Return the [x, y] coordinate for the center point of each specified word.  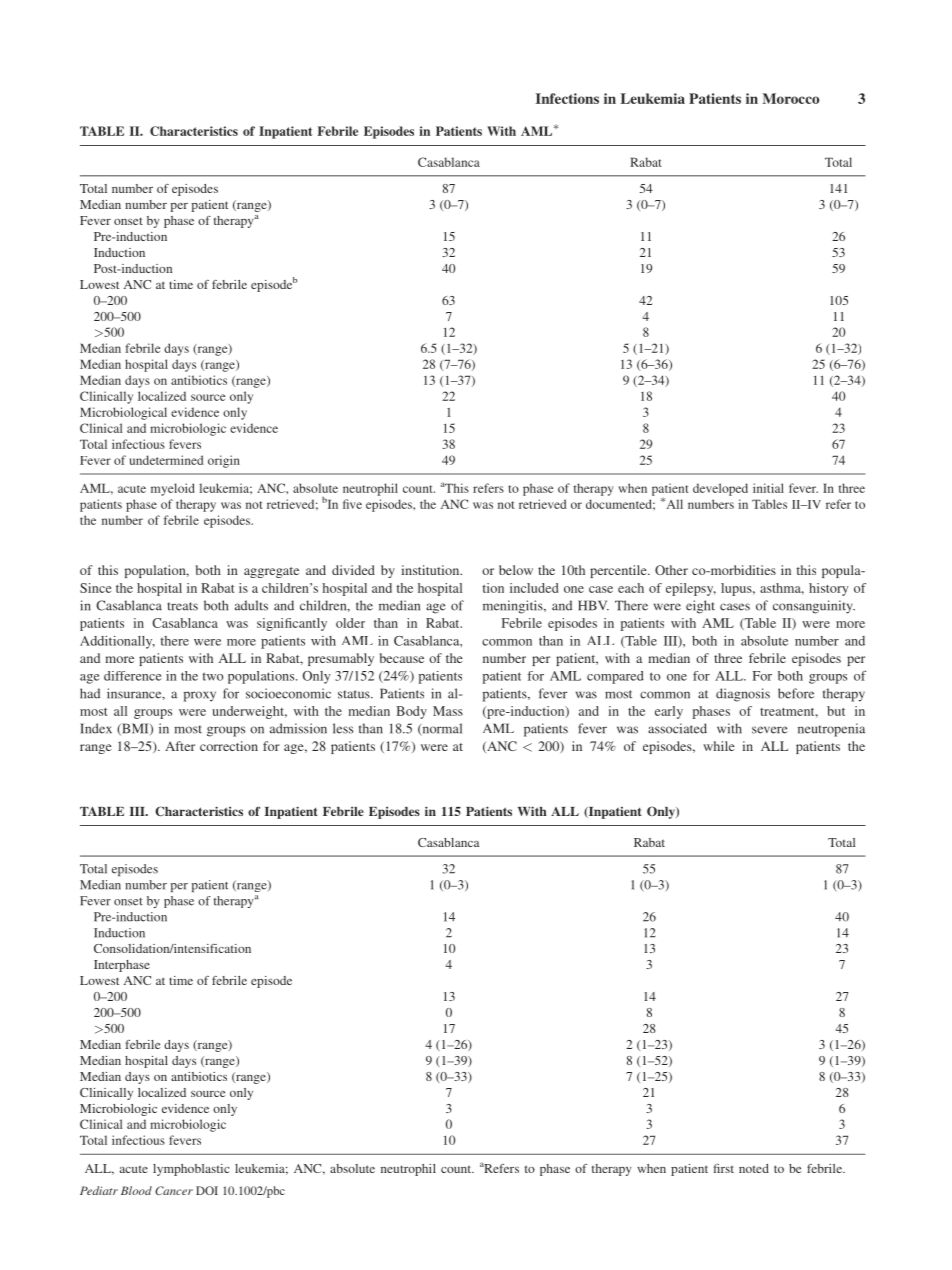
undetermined [166, 460]
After [180, 746]
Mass [448, 711]
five [352, 504]
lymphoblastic [191, 1170]
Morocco [790, 98]
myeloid [173, 489]
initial [768, 488]
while [718, 746]
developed [720, 489]
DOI [207, 1190]
